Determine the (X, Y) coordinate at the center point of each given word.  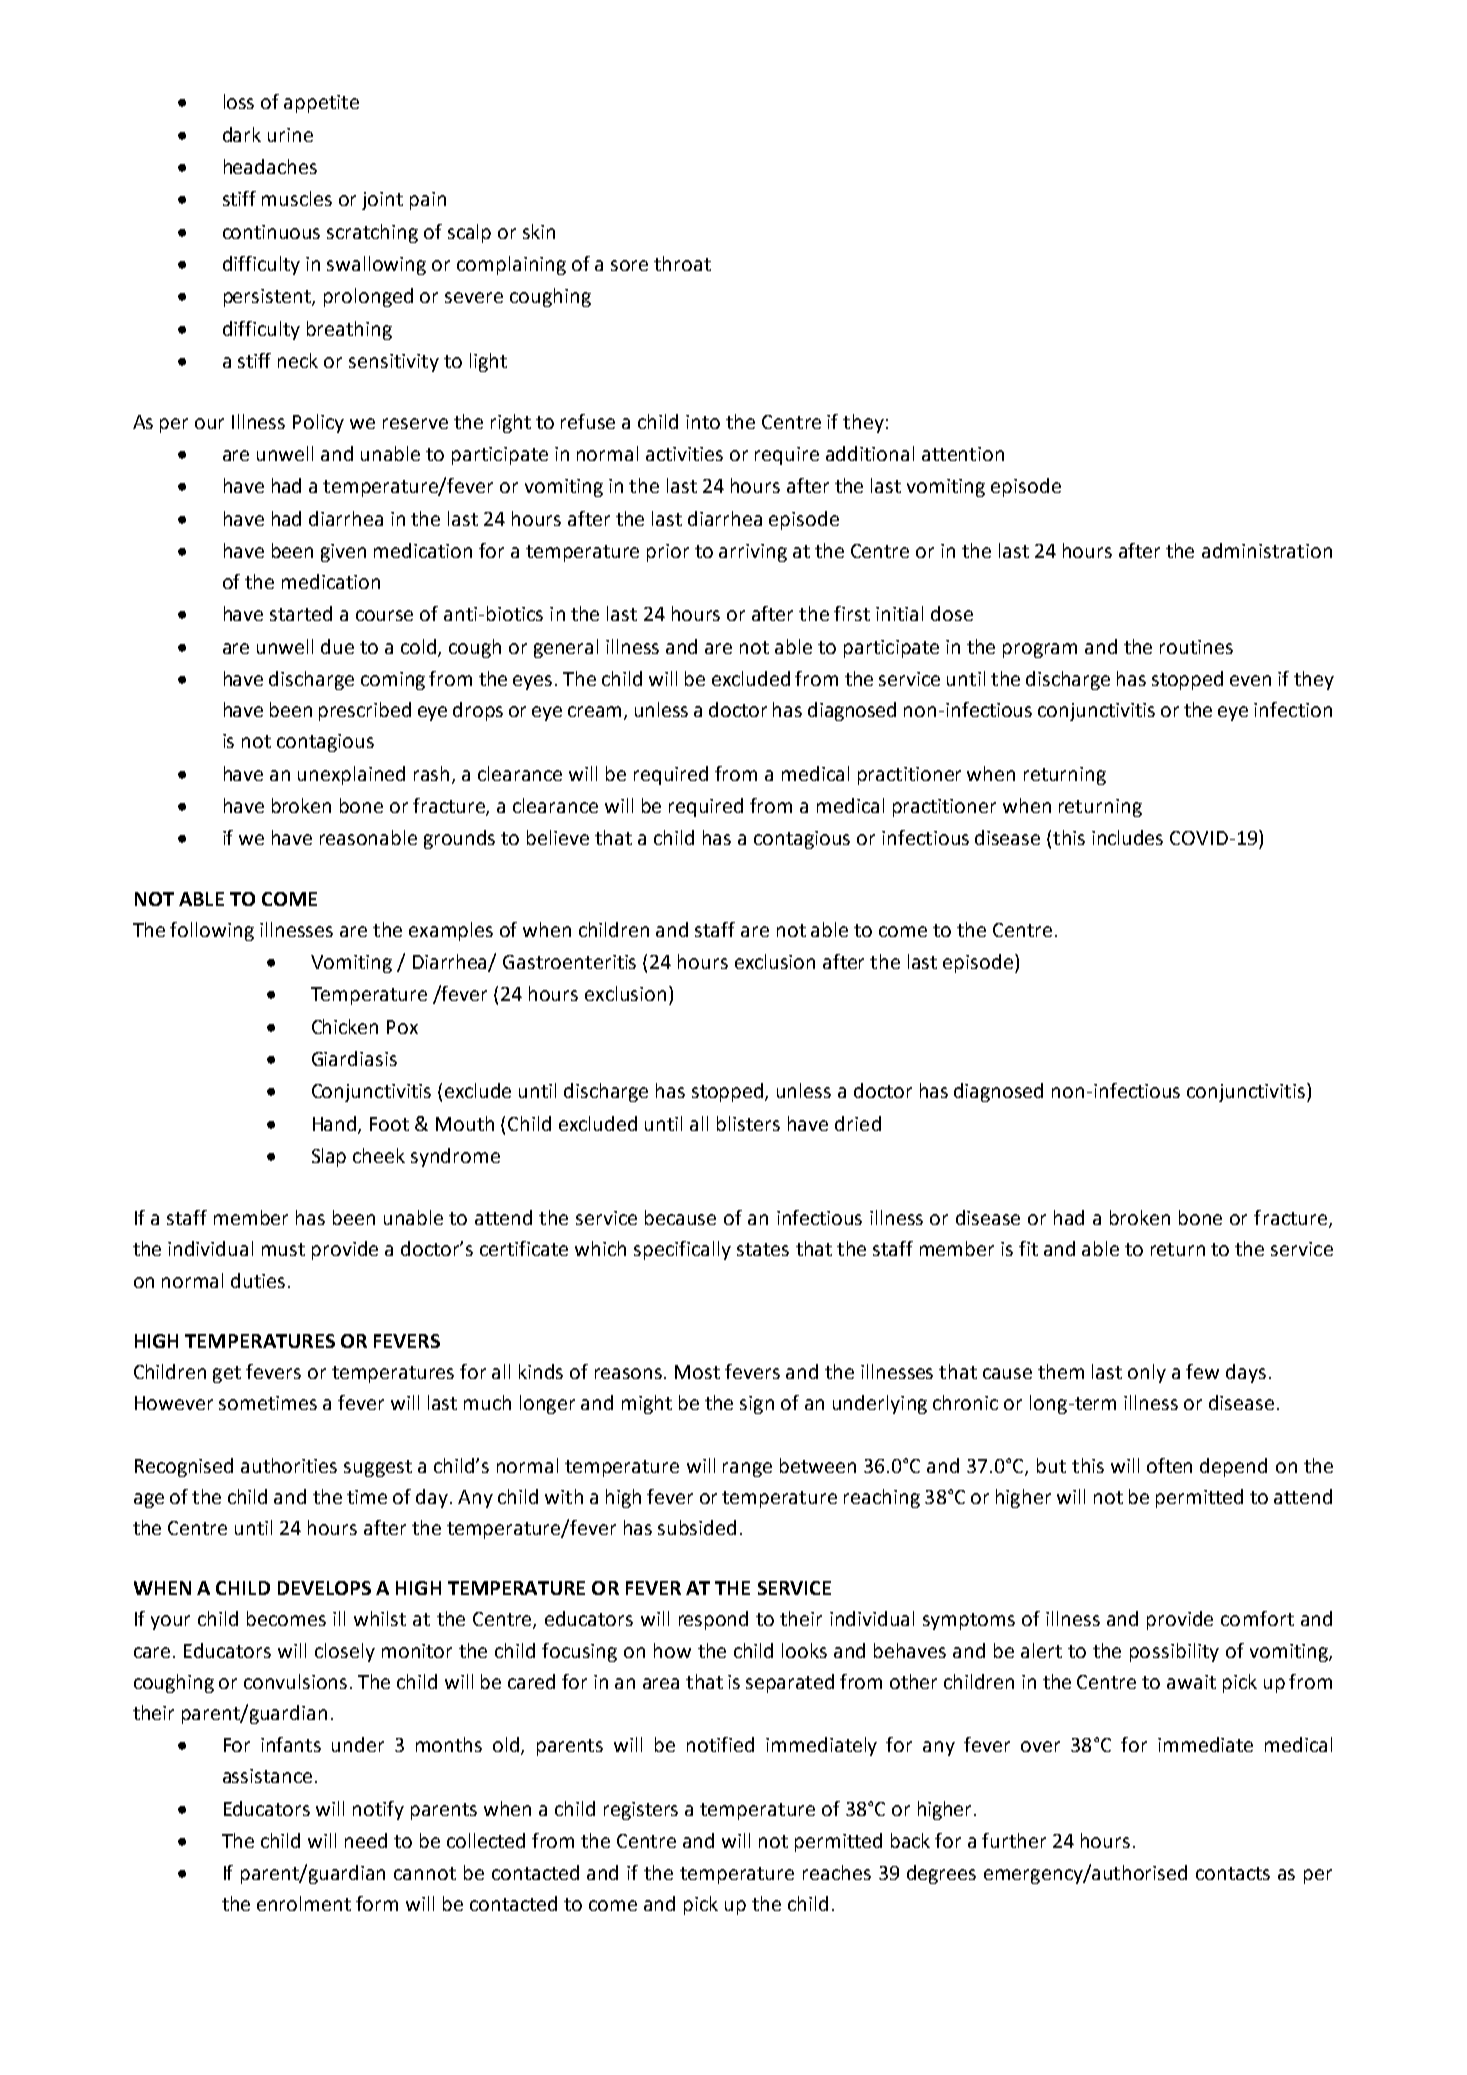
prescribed (365, 711)
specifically (682, 1250)
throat (682, 263)
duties (258, 1280)
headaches (270, 166)
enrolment (304, 1903)
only (1147, 1373)
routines (1196, 647)
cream (596, 713)
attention (963, 454)
